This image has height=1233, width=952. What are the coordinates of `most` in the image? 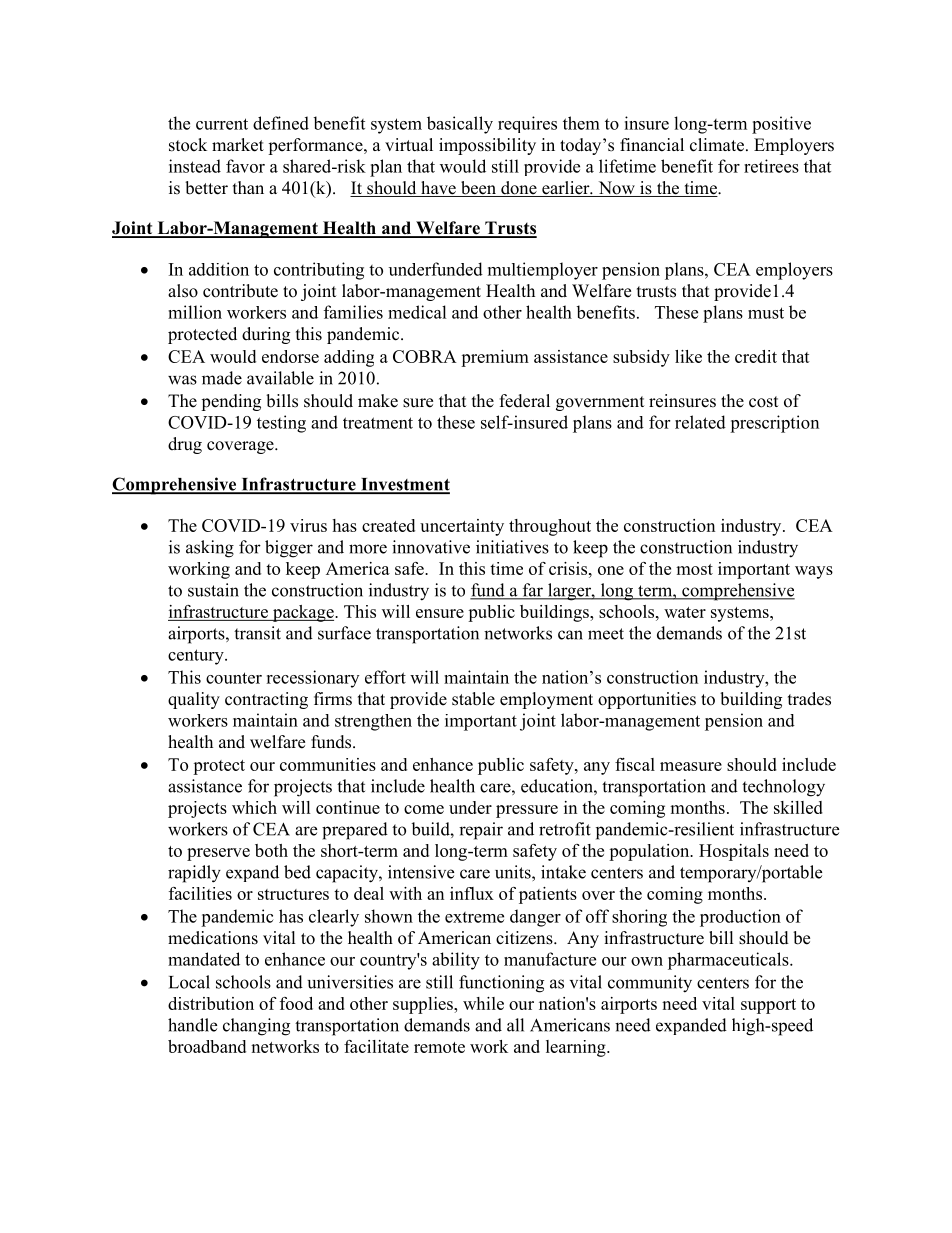 It's located at (694, 569).
